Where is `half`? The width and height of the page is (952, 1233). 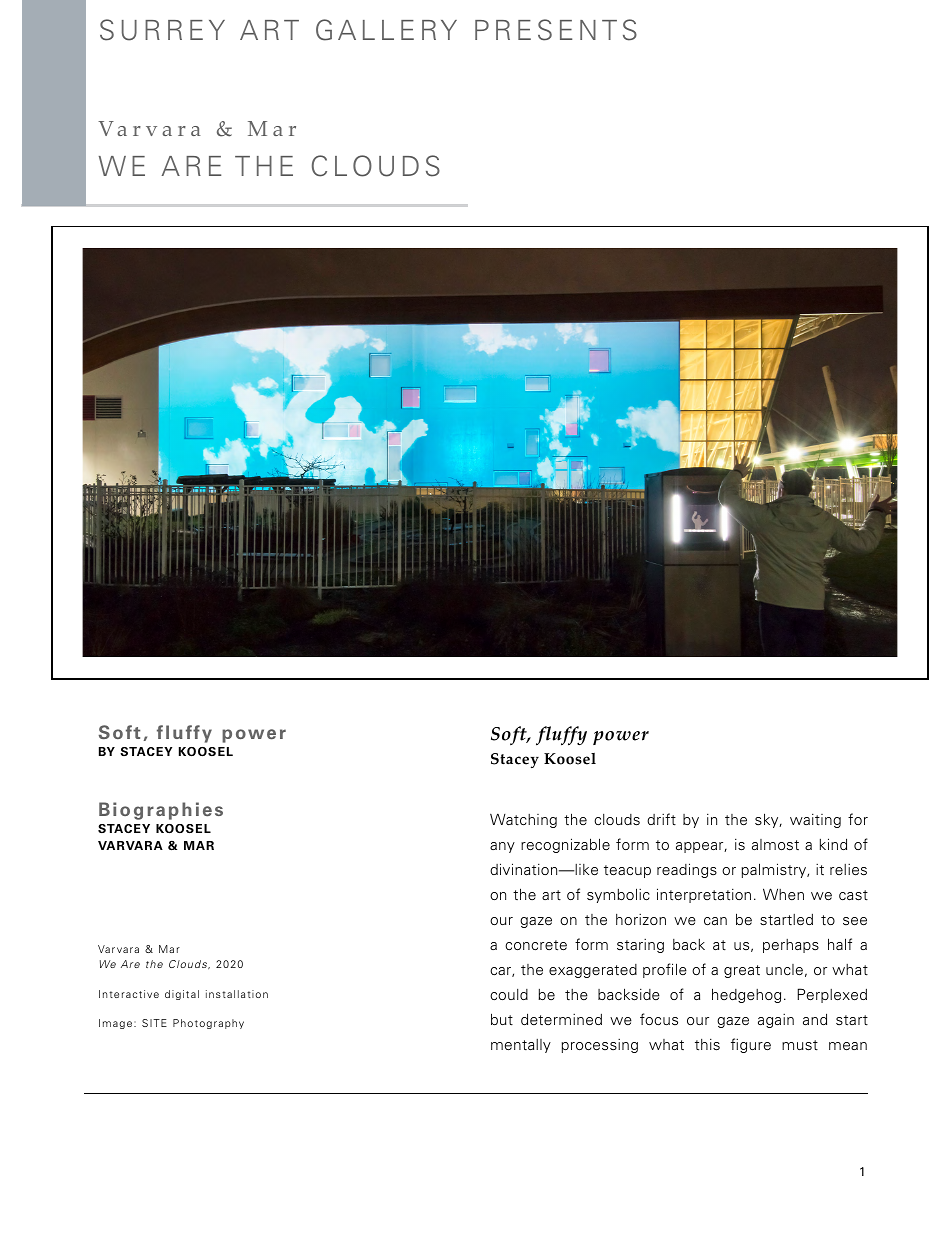 half is located at coordinates (840, 944).
